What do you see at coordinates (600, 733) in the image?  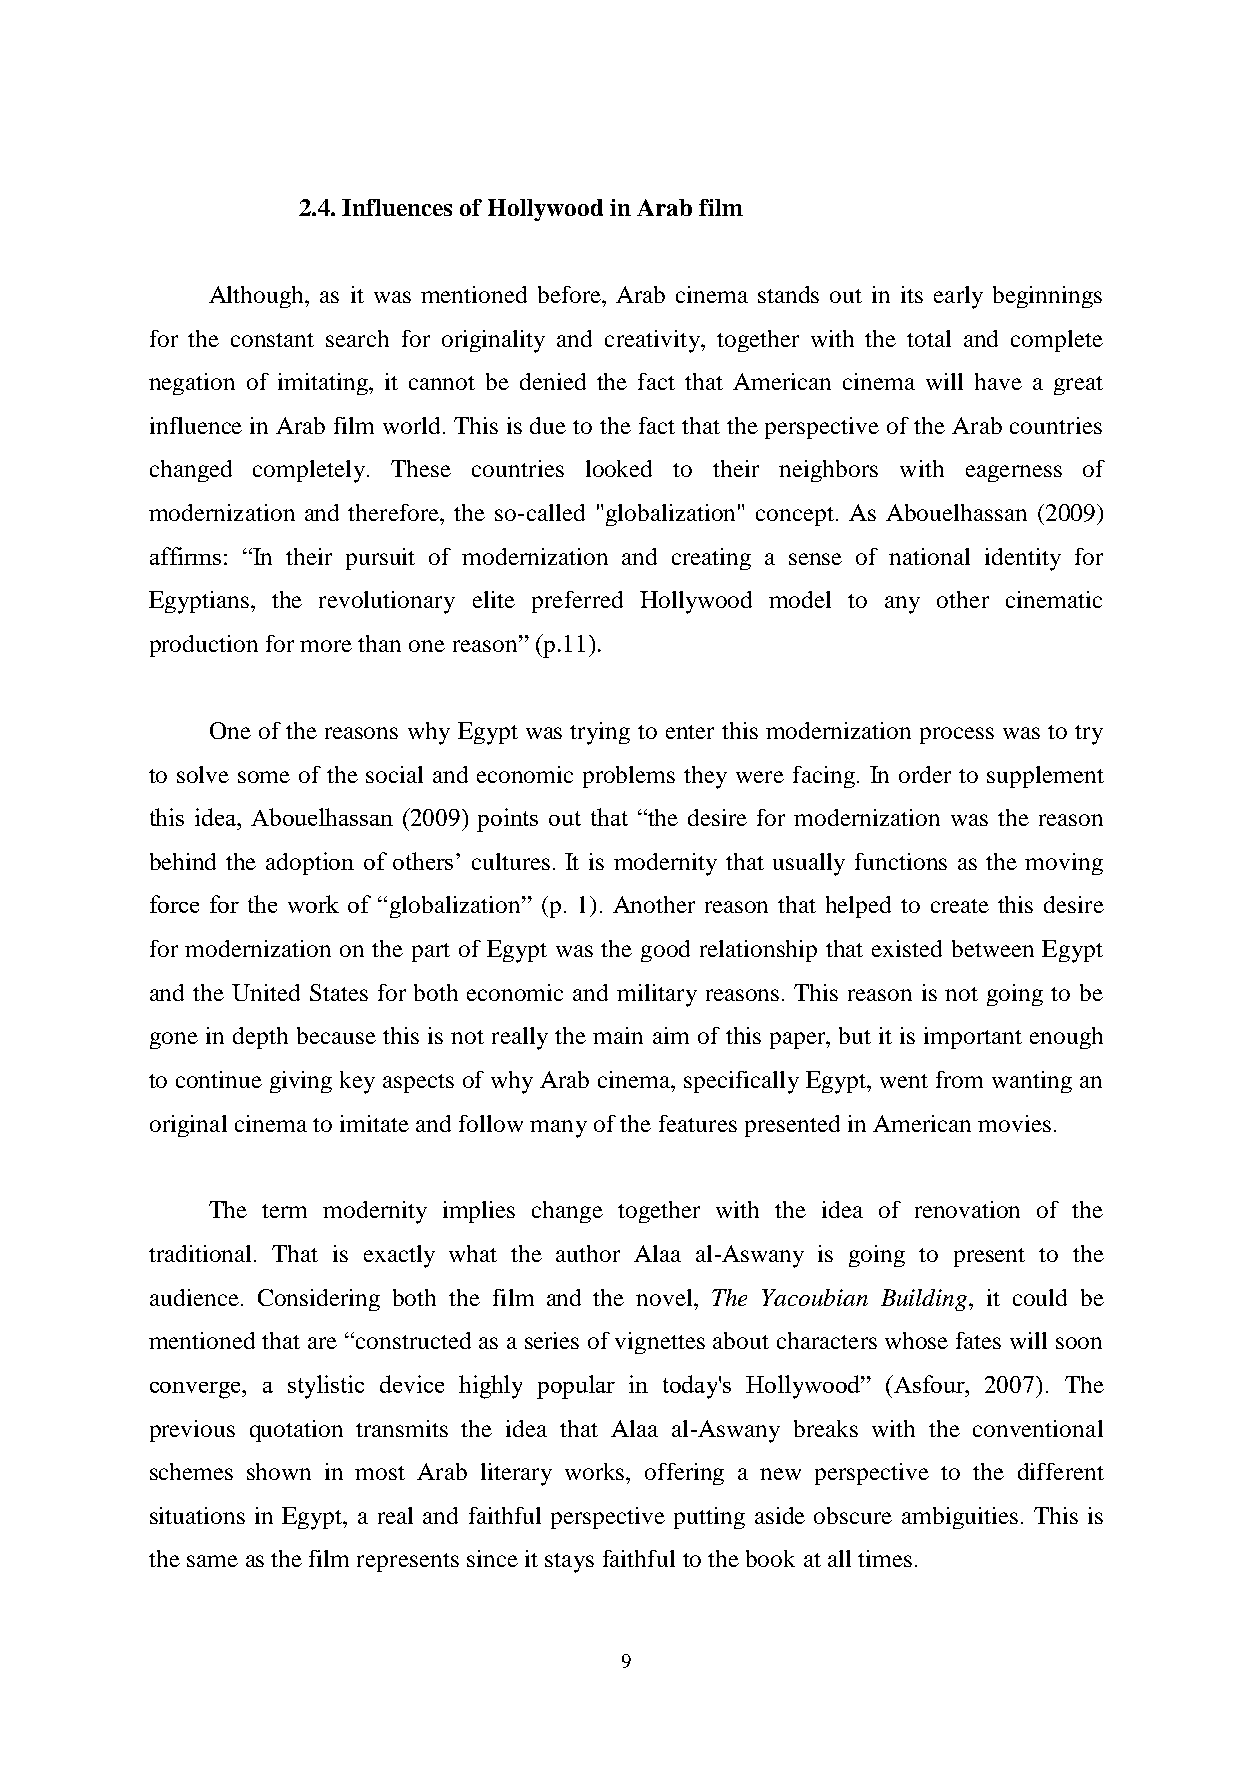 I see `trying` at bounding box center [600, 733].
